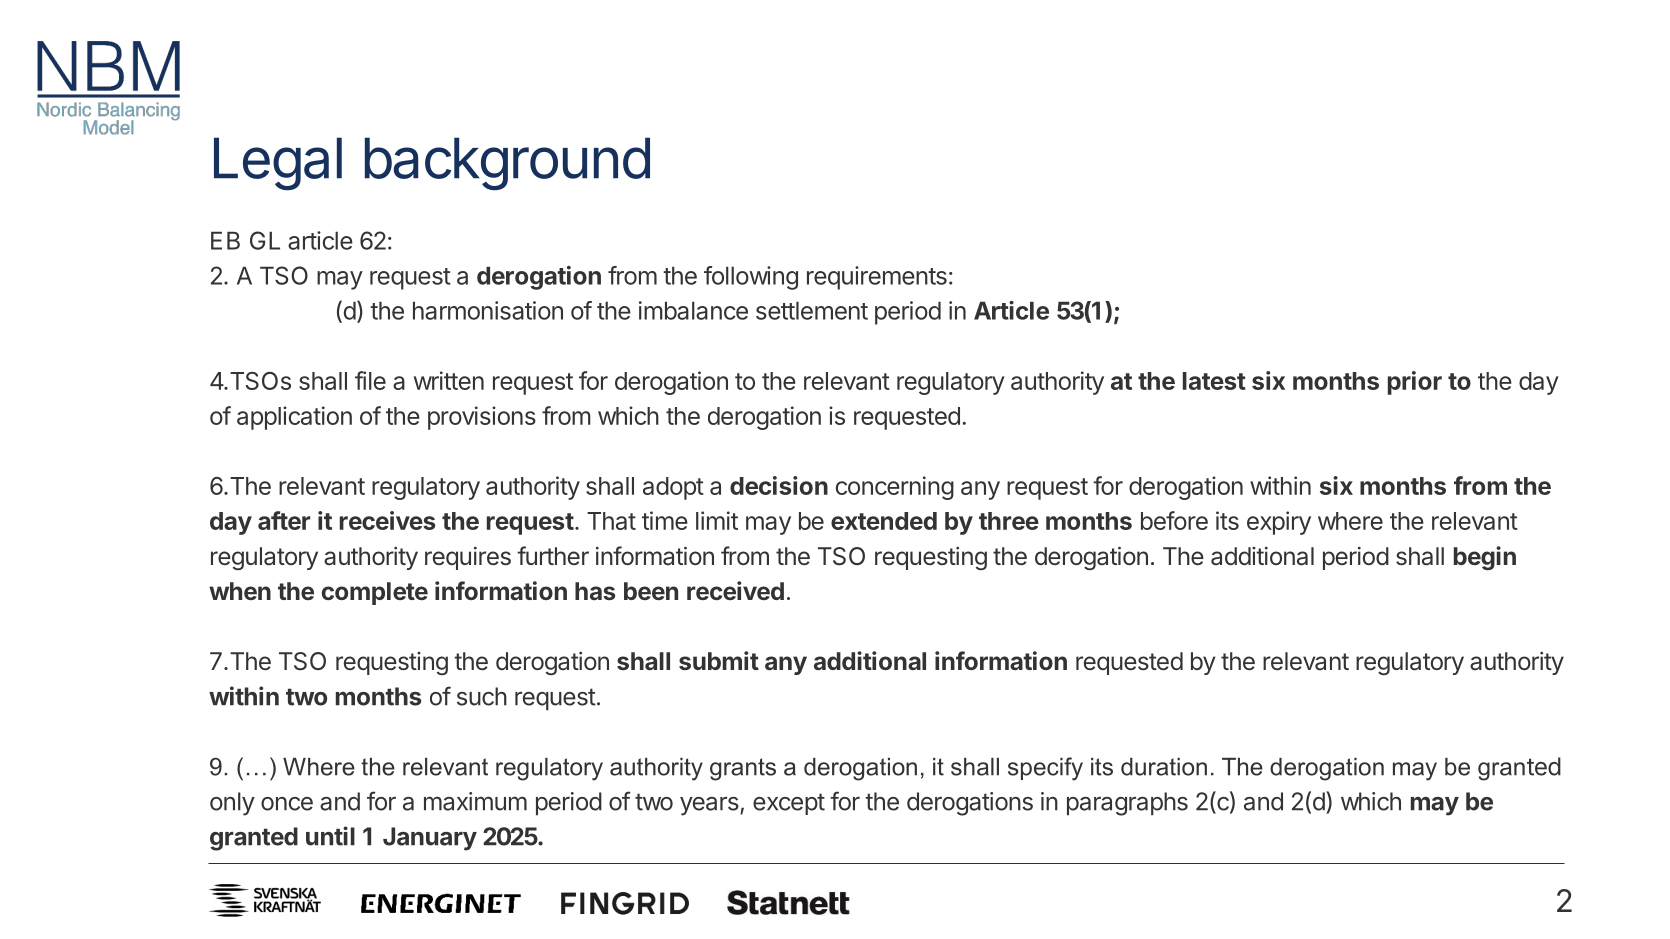 Image resolution: width=1670 pixels, height=939 pixels. I want to click on complete, so click(374, 593).
